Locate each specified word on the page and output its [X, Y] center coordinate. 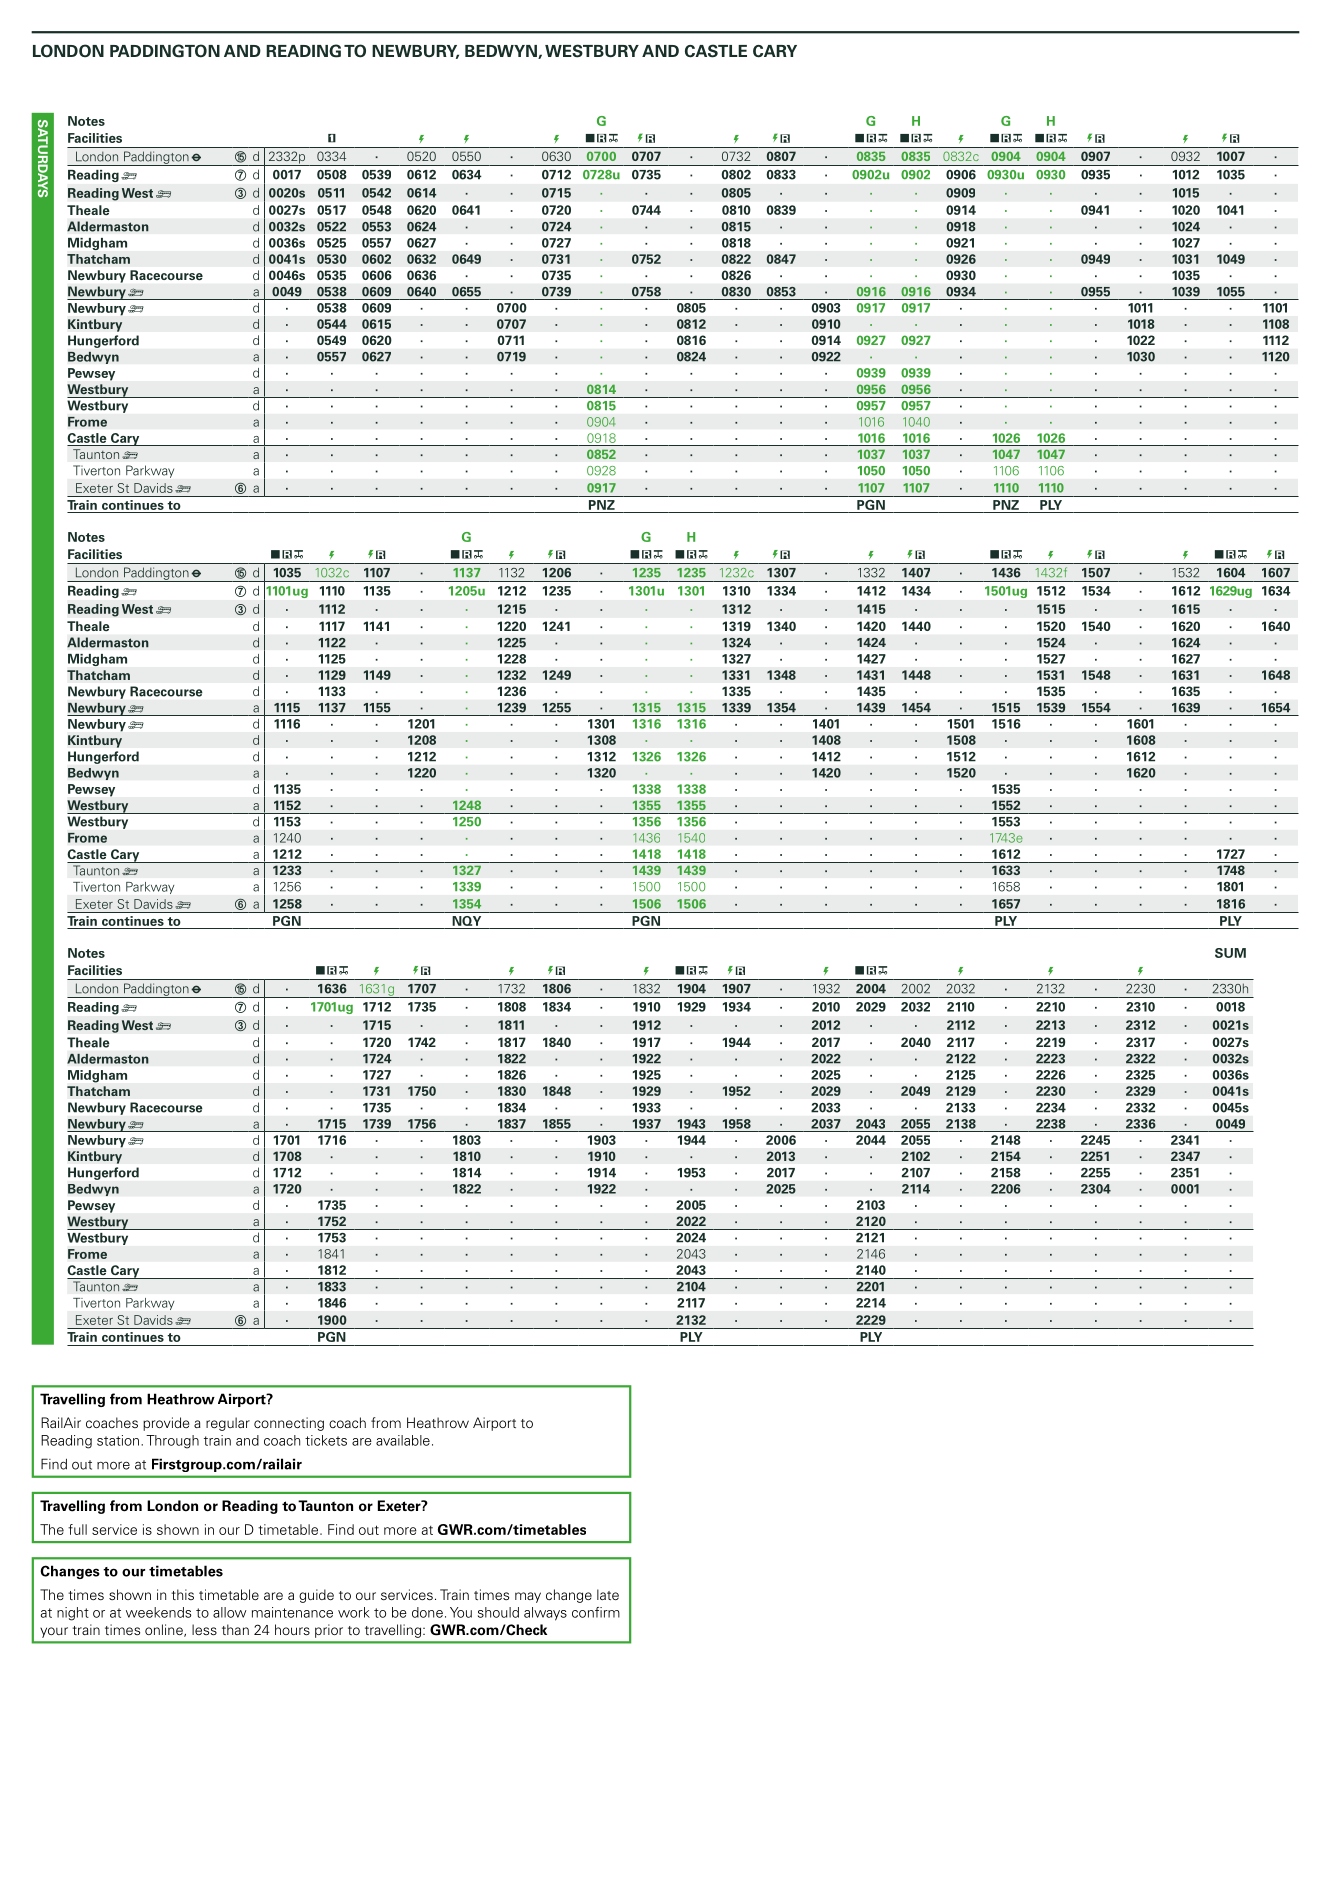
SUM [1230, 953]
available [403, 1440]
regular [228, 1424]
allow [230, 1612]
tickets [326, 1440]
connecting [289, 1424]
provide [166, 1424]
